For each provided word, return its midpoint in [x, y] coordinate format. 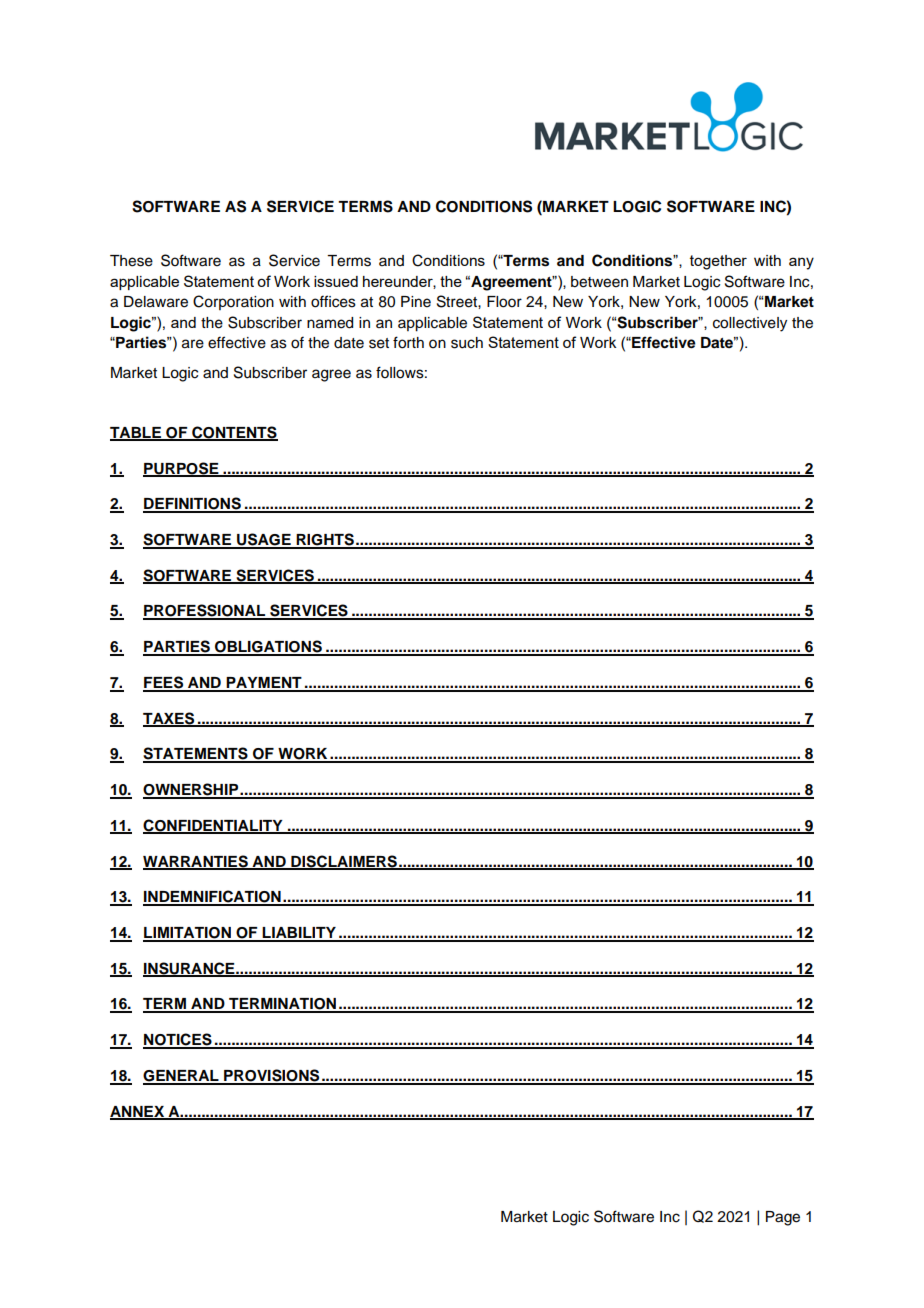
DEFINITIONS [193, 504]
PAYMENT [264, 684]
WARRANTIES [196, 862]
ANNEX [138, 1112]
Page [783, 1218]
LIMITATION [188, 934]
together [718, 262]
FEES [164, 683]
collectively [750, 324]
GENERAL [182, 1077]
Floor [504, 302]
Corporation [233, 302]
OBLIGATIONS [268, 647]
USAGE [264, 540]
